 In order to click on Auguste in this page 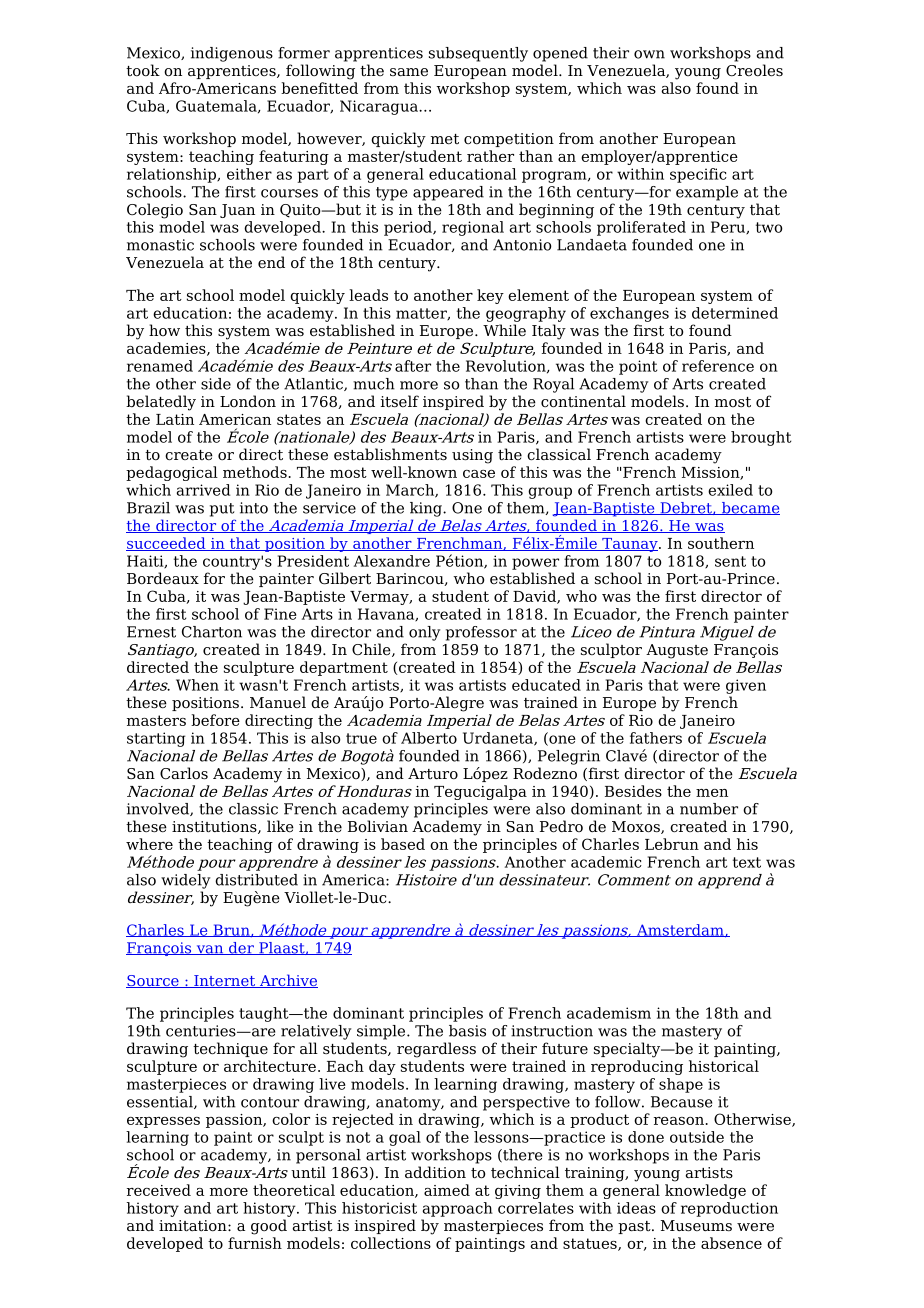, I will do `click(677, 651)`.
